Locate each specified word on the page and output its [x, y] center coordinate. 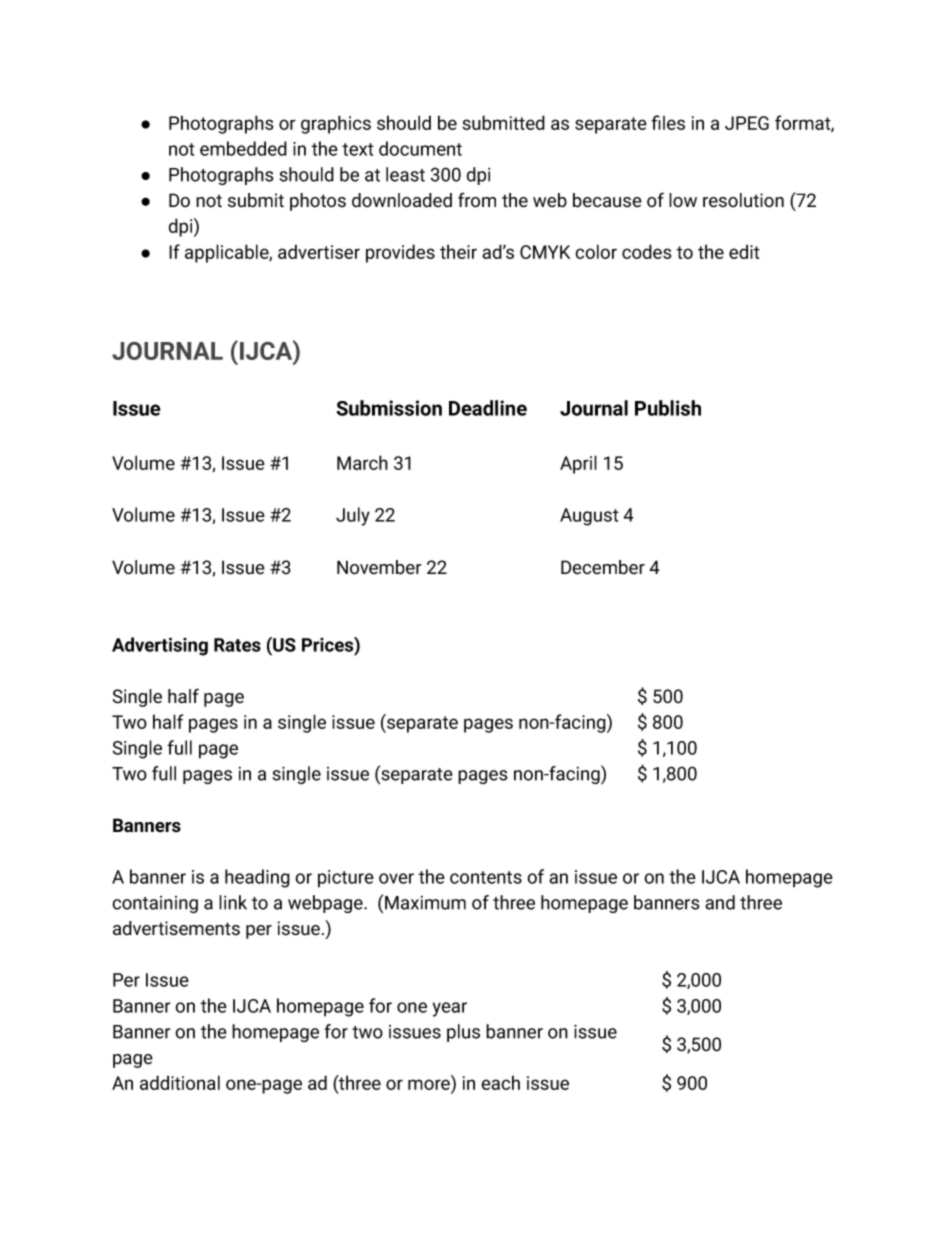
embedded [243, 148]
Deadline [488, 408]
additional [180, 1082]
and [720, 902]
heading [257, 878]
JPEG [747, 123]
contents [486, 877]
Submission [389, 408]
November [379, 567]
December [603, 567]
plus [463, 1033]
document [420, 148]
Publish [668, 408]
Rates [237, 645]
